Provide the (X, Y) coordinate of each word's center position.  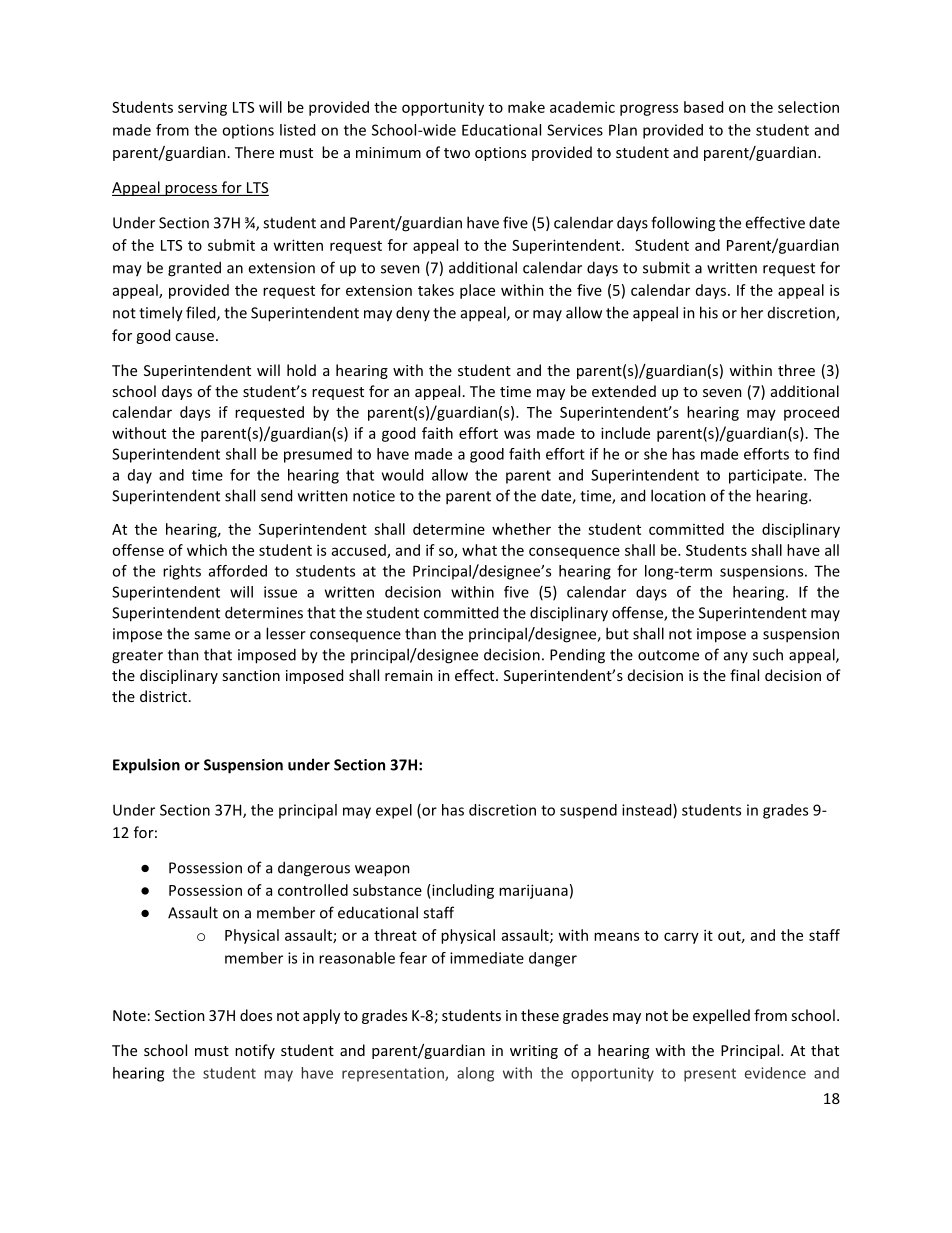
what (479, 550)
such (768, 654)
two (457, 153)
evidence (775, 1073)
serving (202, 108)
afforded (238, 571)
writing (534, 1052)
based (703, 107)
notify (255, 1051)
